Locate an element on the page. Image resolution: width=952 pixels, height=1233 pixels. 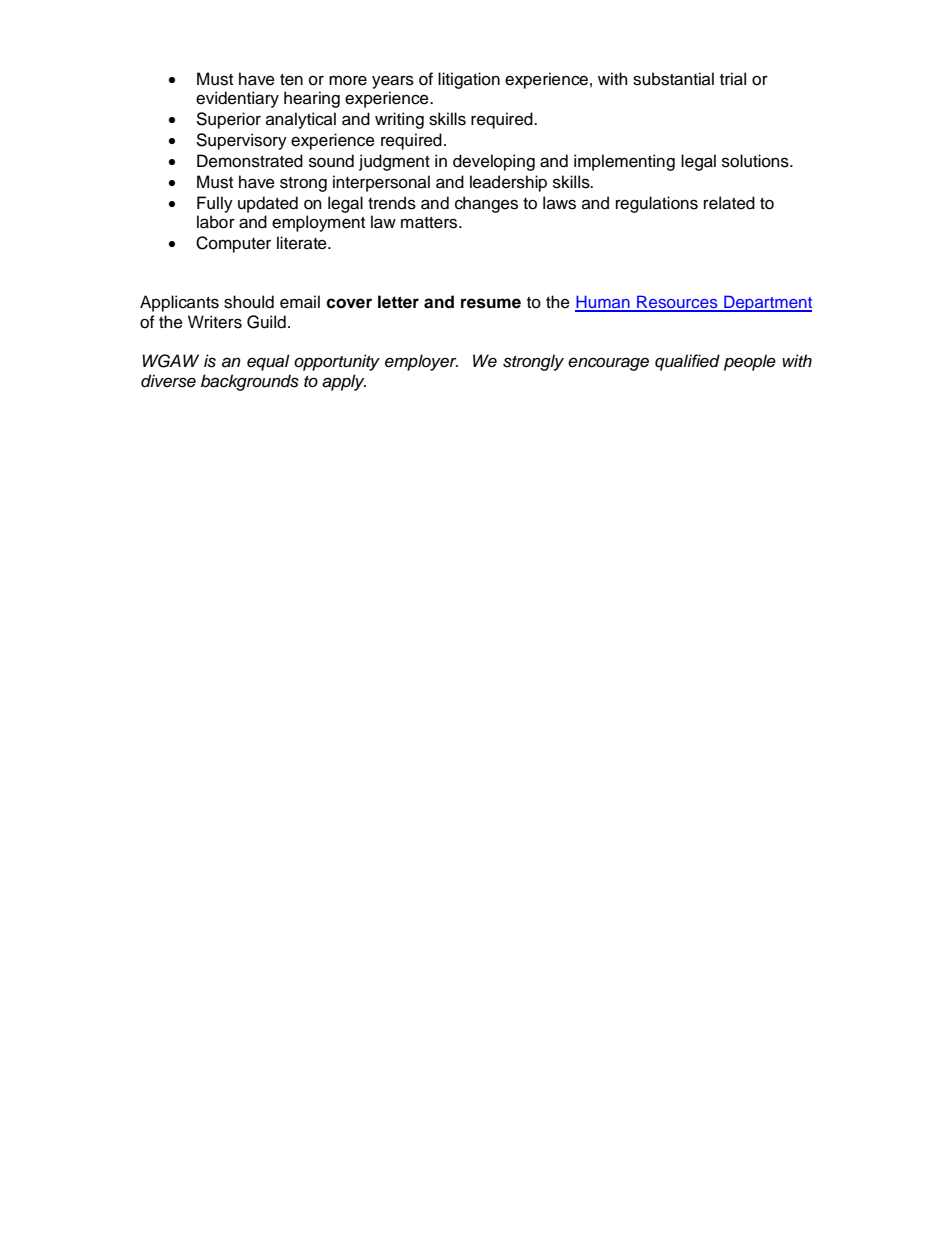
litigation is located at coordinates (469, 80).
